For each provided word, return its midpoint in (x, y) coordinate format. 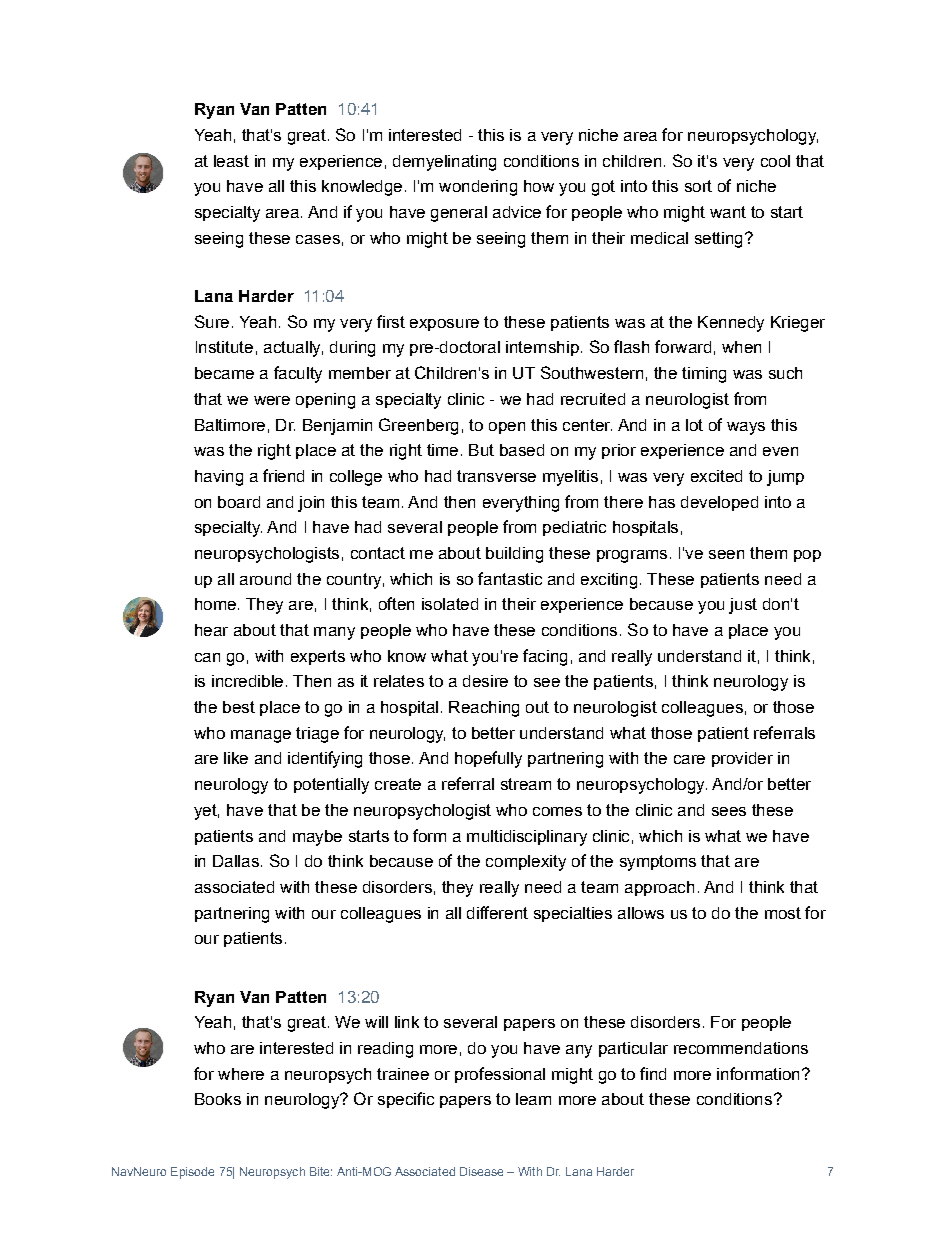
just (743, 606)
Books (218, 1099)
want (728, 212)
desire (485, 681)
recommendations (741, 1048)
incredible (247, 681)
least (231, 161)
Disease (481, 1171)
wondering (478, 188)
